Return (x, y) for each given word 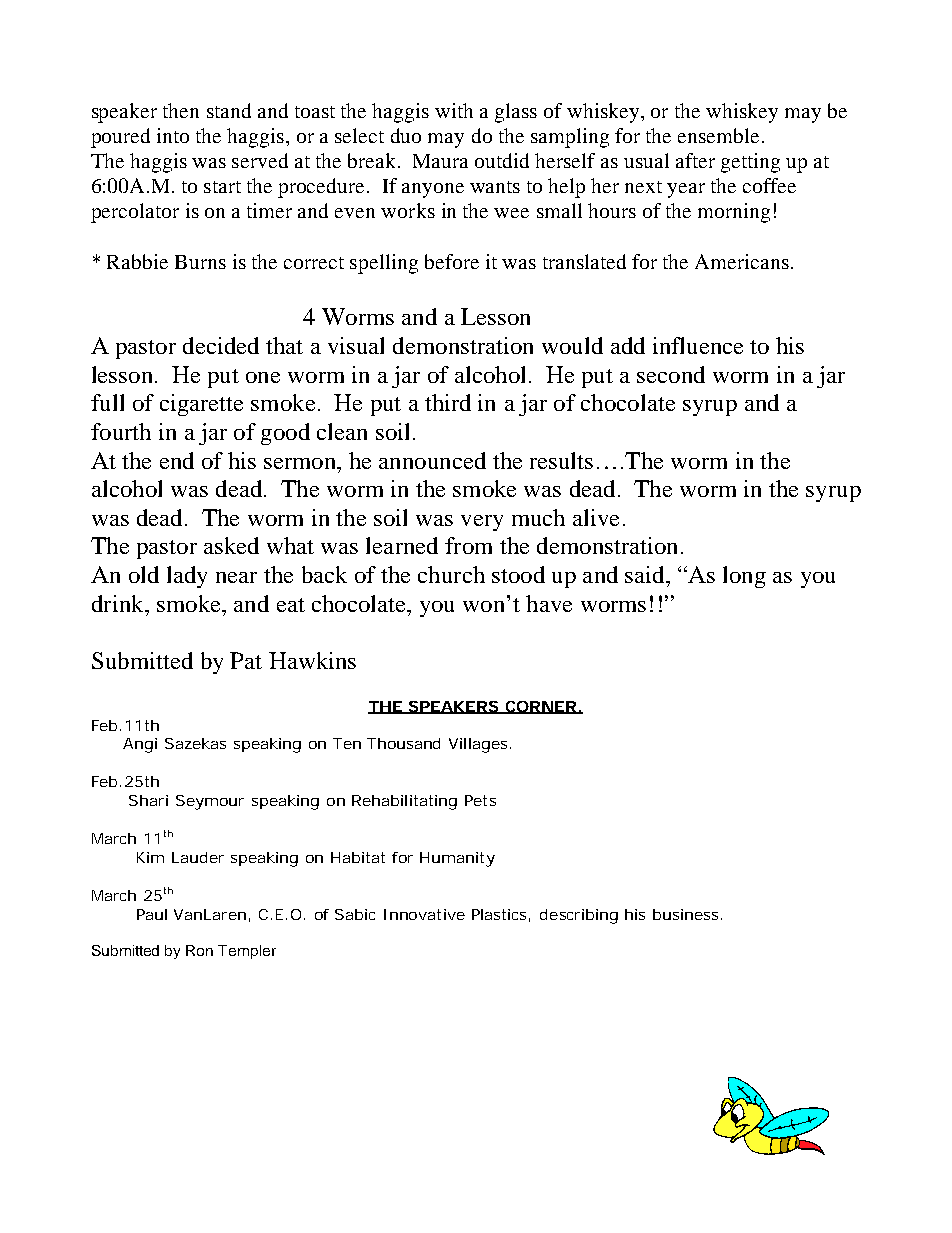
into (173, 135)
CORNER (540, 707)
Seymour (210, 802)
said (646, 574)
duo (406, 135)
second (671, 374)
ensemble (720, 135)
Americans (742, 261)
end (177, 460)
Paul (152, 914)
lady (187, 577)
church (451, 574)
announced (432, 460)
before (452, 261)
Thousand (403, 743)
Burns (200, 262)
